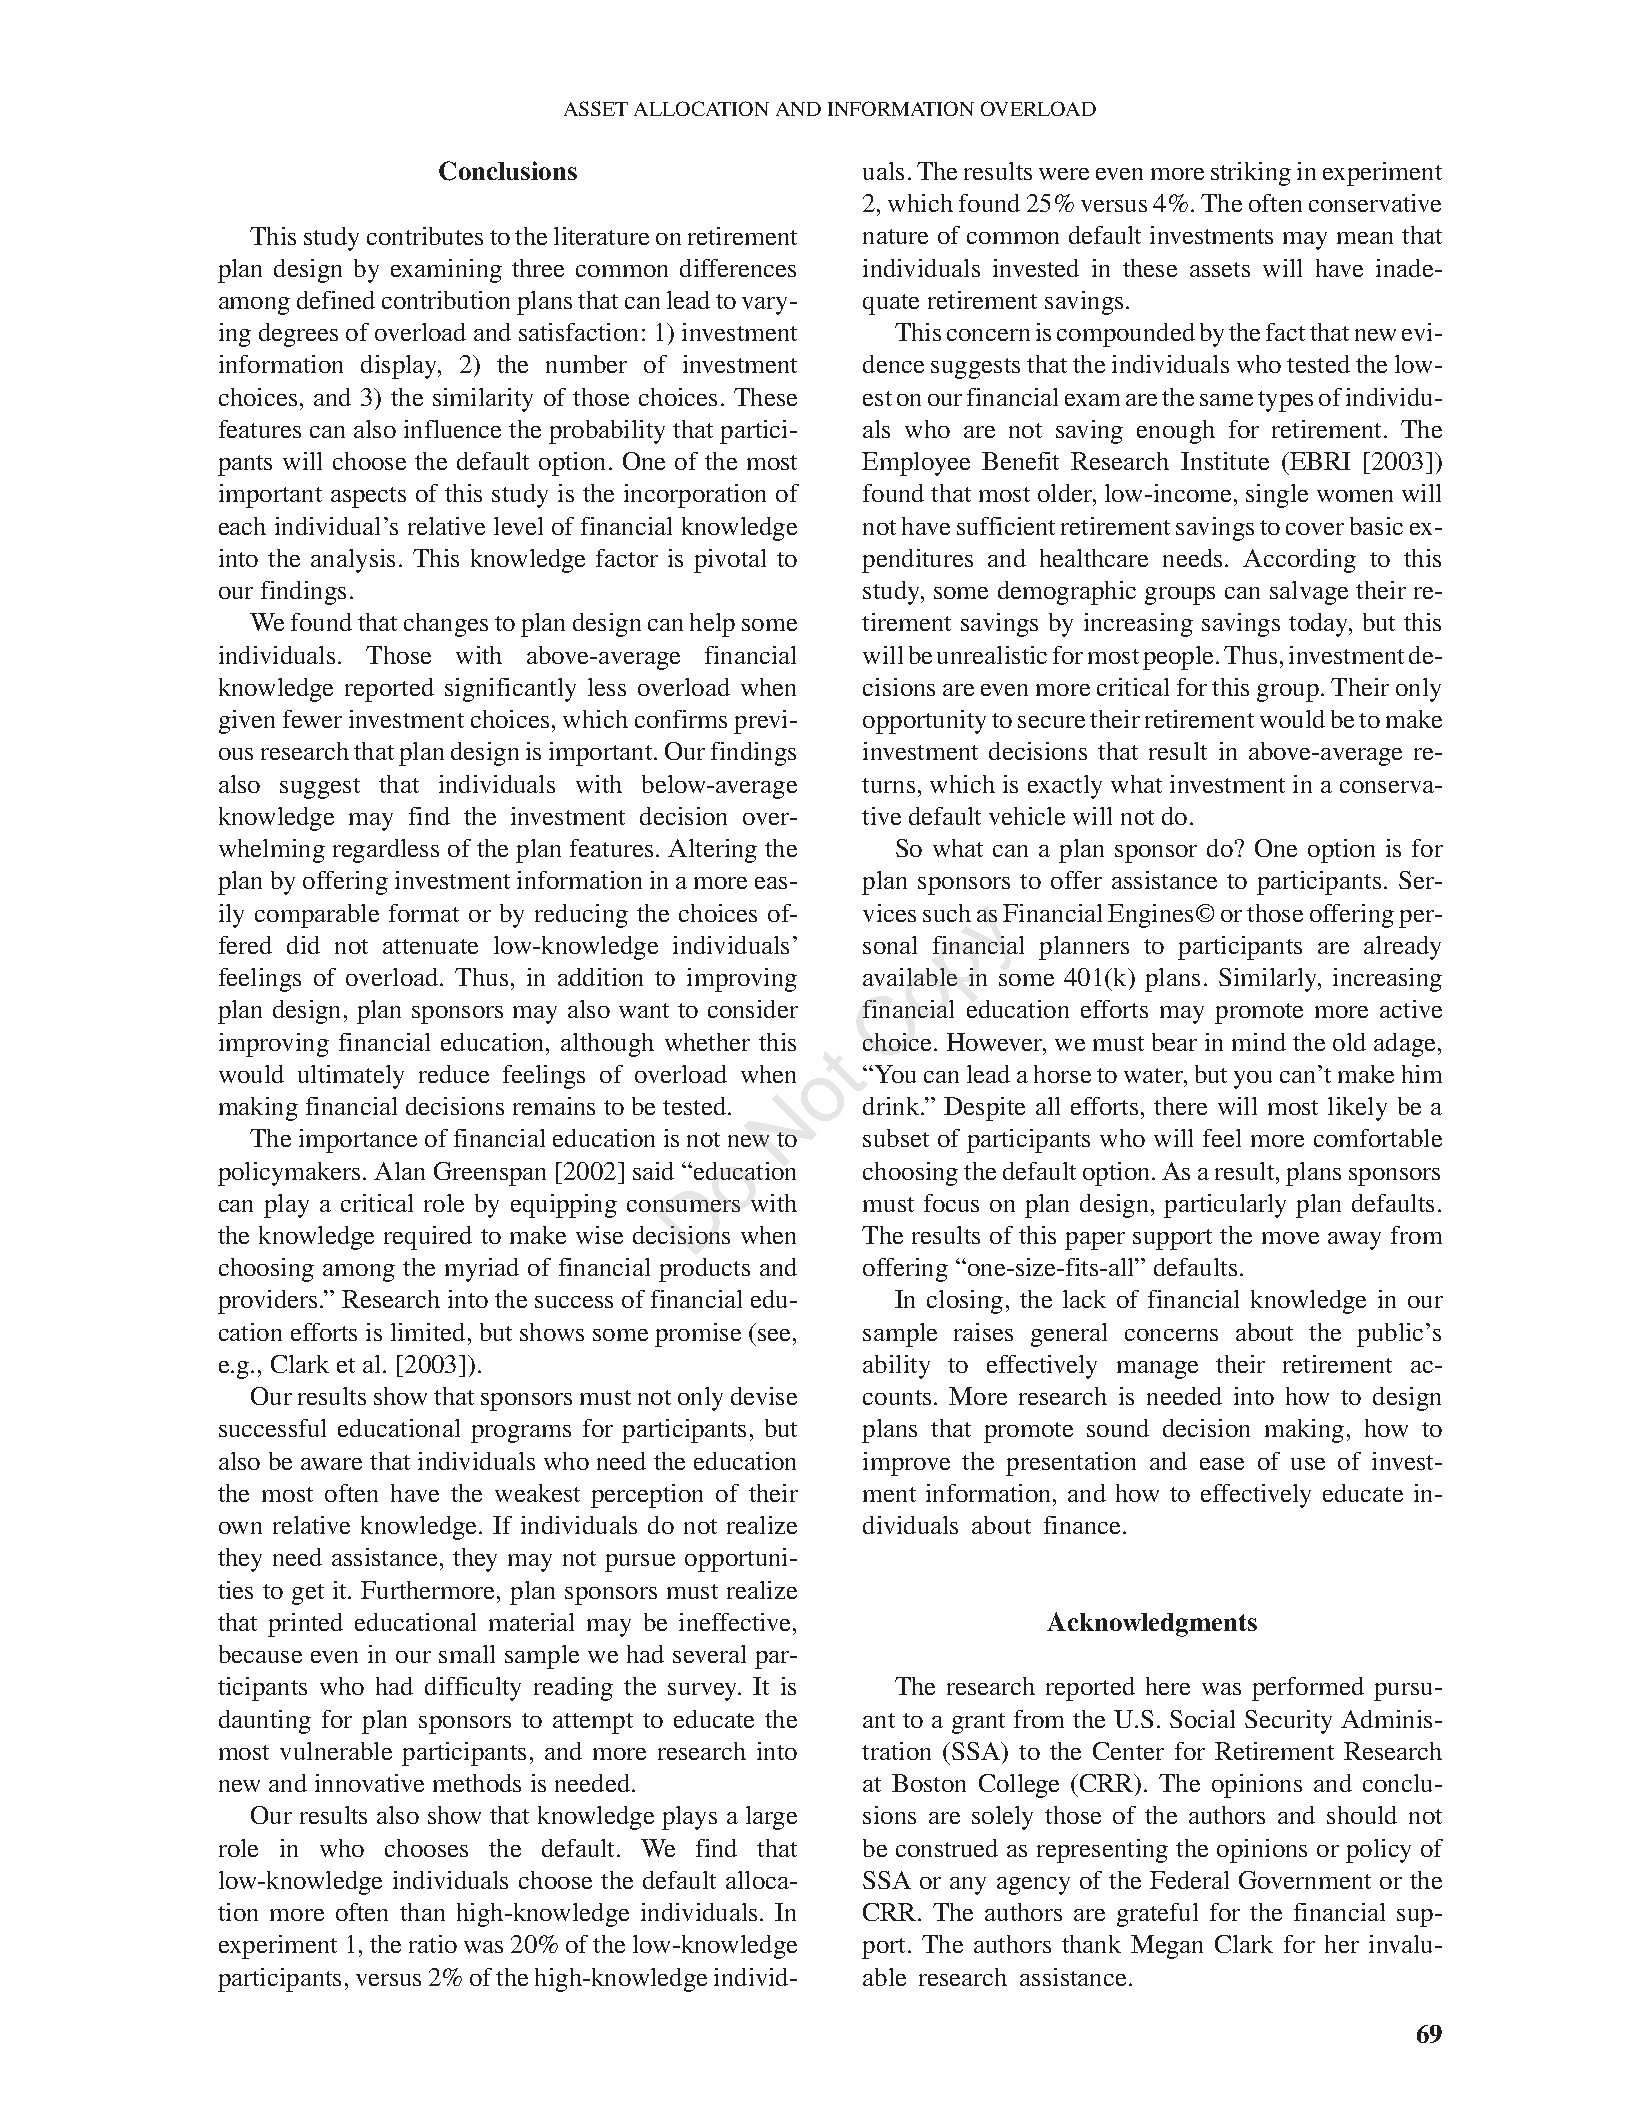  I want to click on changes, so click(446, 625).
